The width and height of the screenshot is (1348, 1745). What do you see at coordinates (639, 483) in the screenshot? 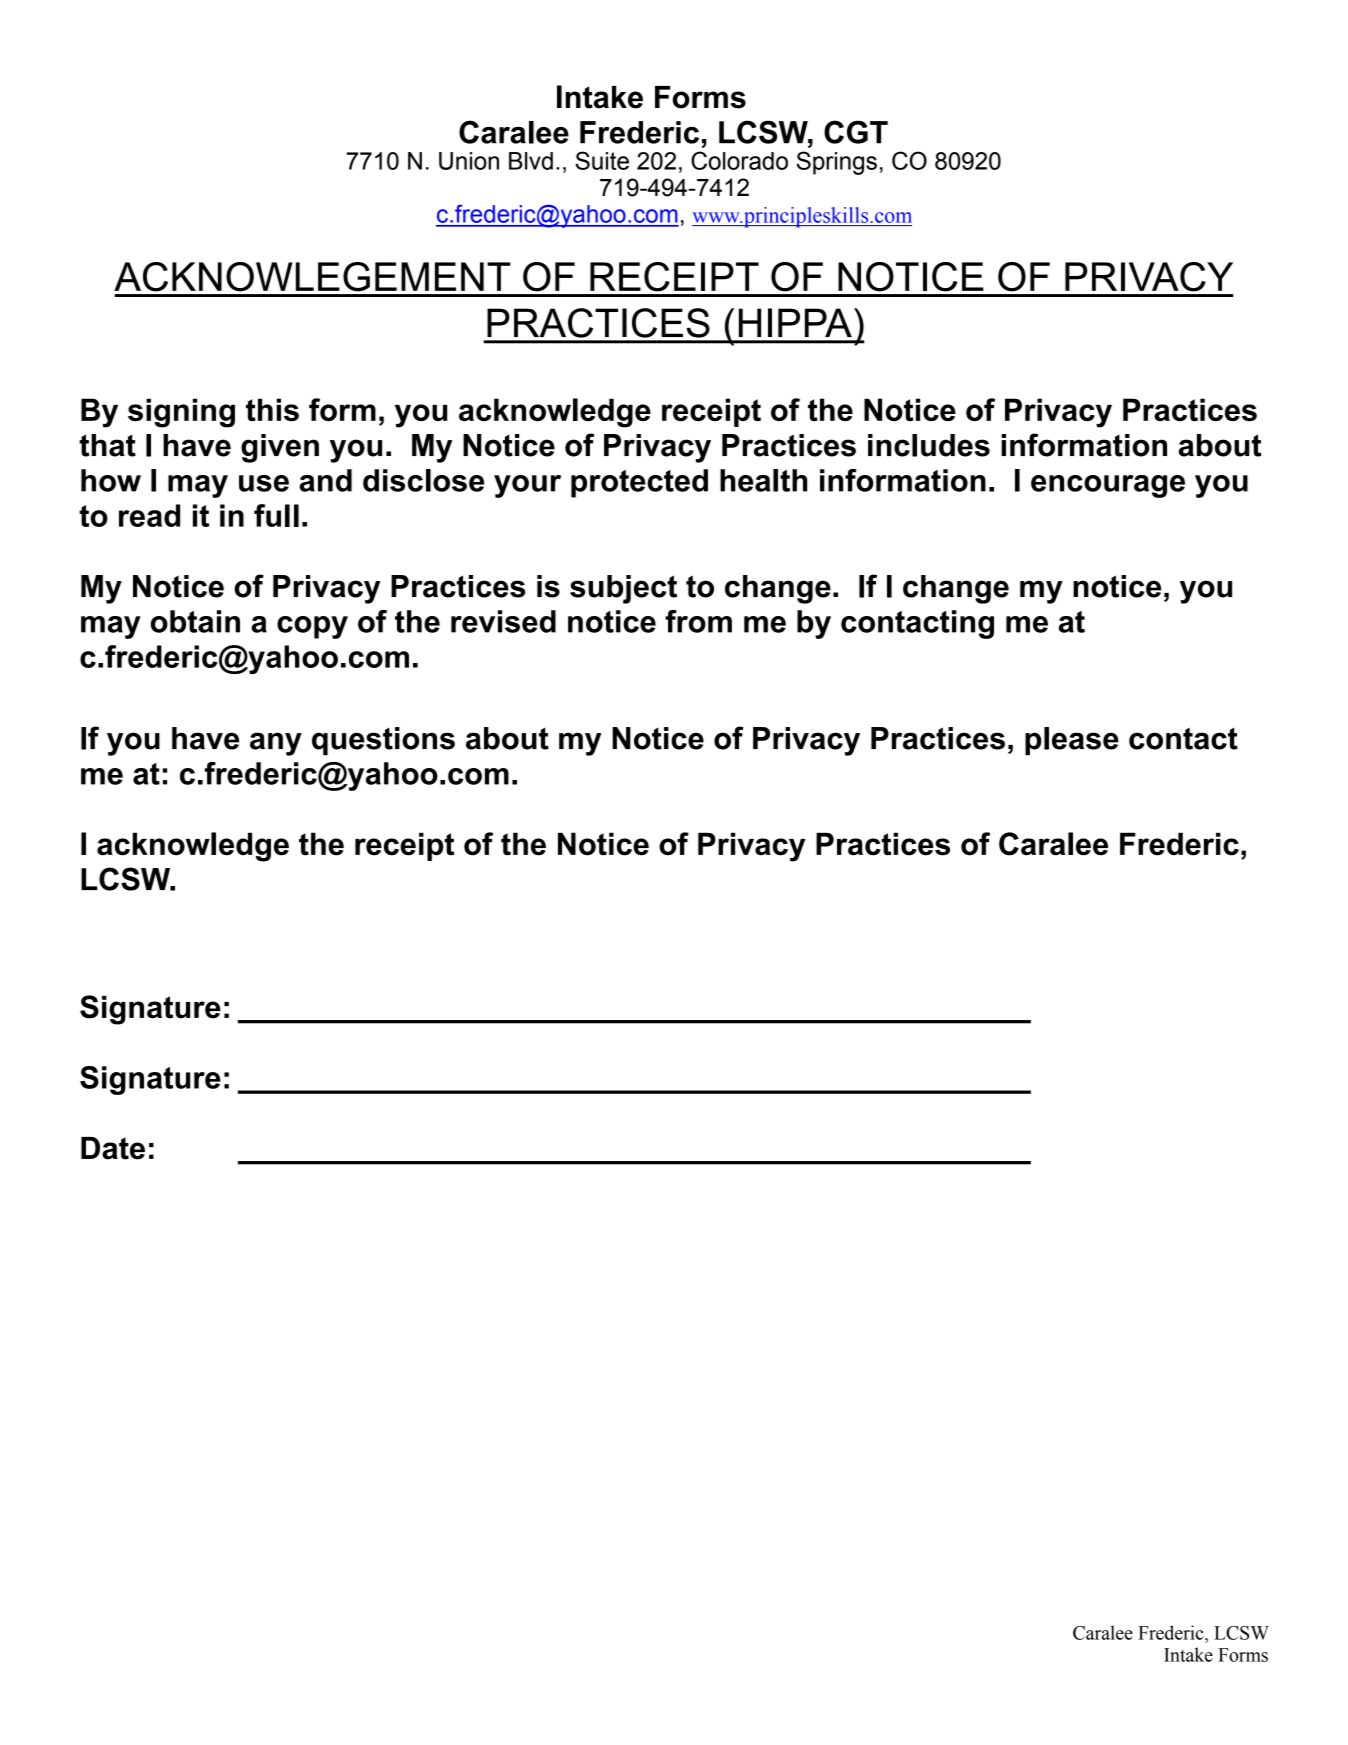
I see `protected` at bounding box center [639, 483].
